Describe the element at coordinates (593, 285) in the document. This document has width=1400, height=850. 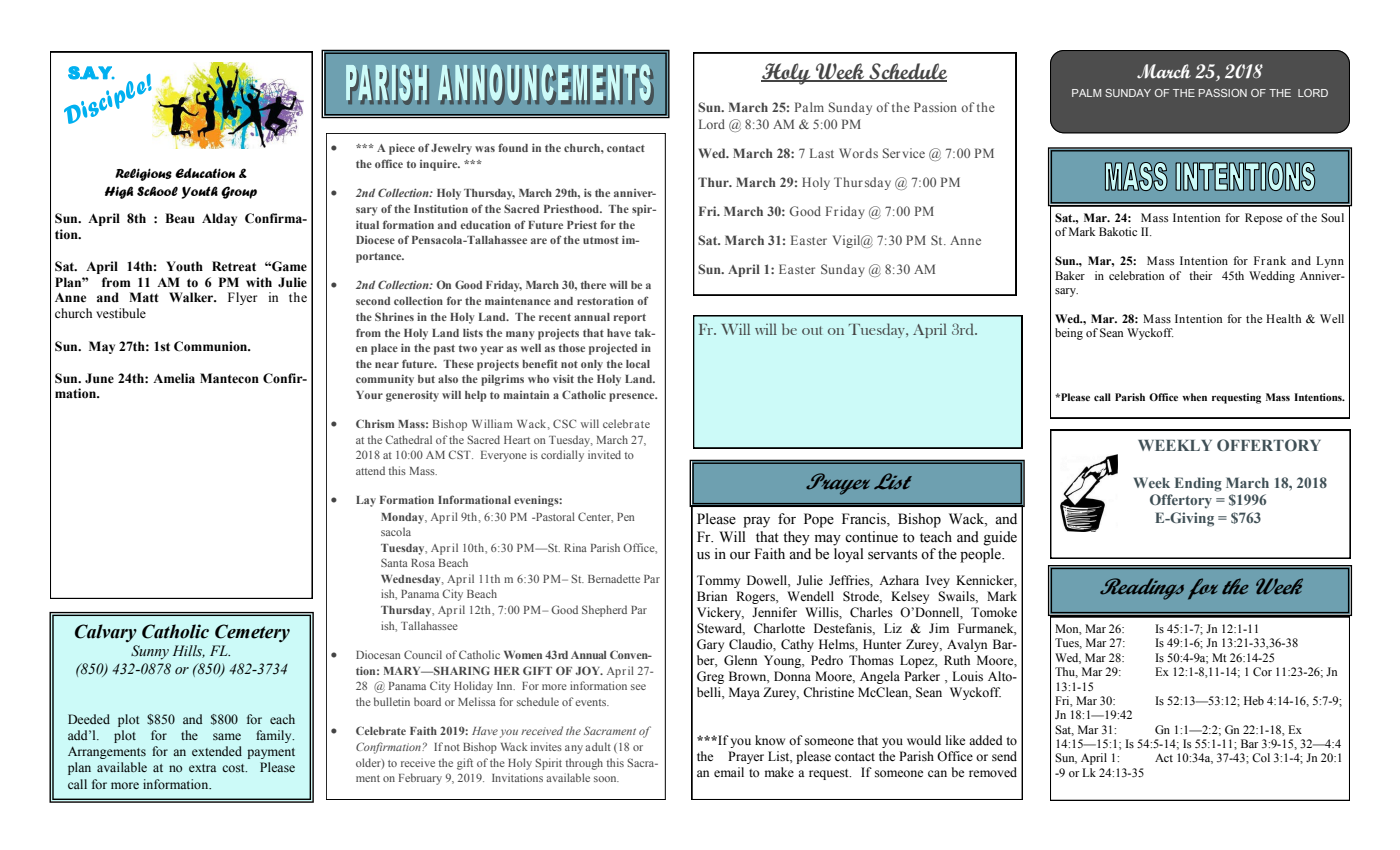
I see `there` at that location.
